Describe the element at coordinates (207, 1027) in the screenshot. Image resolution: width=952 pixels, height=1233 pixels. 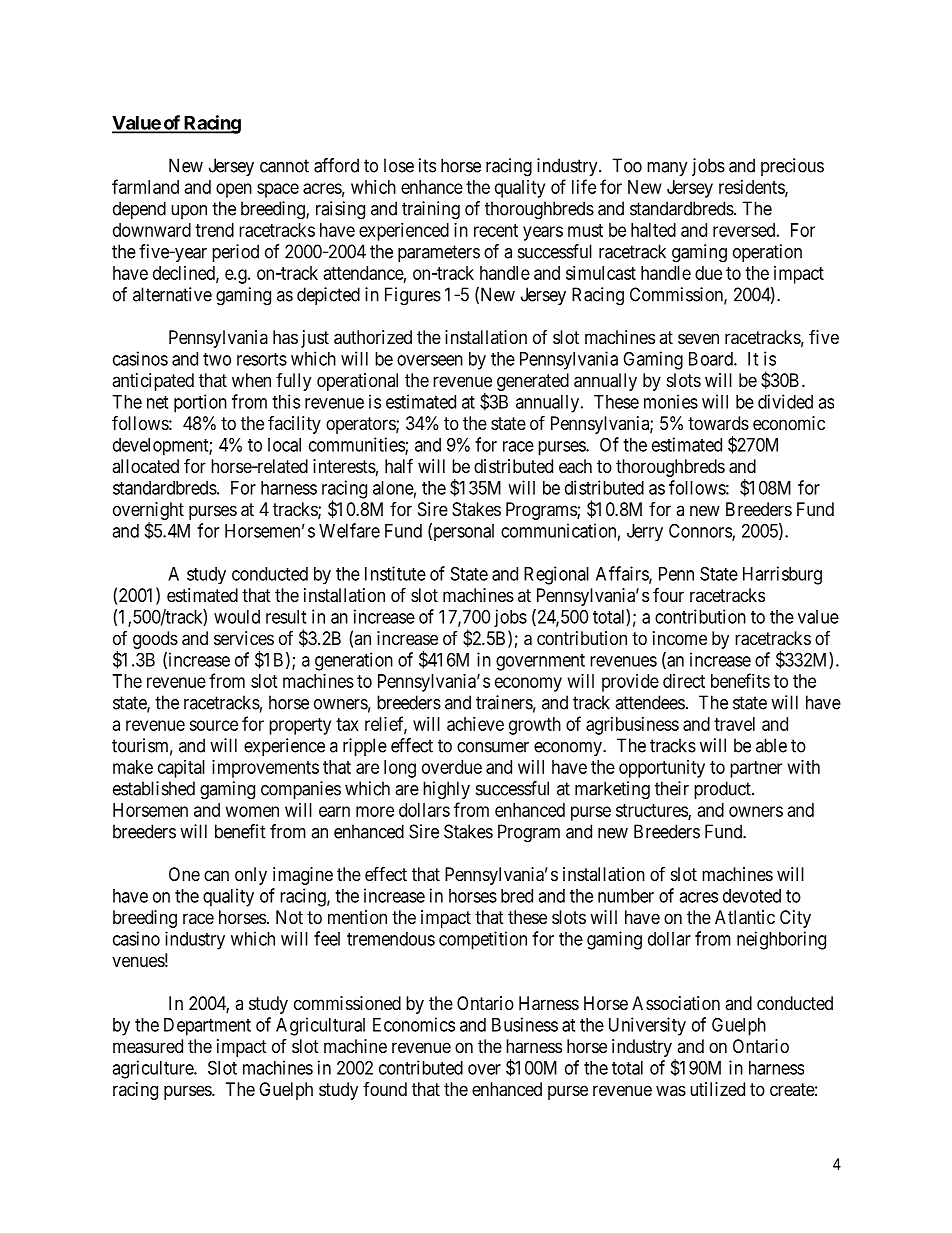
I see `Department` at that location.
